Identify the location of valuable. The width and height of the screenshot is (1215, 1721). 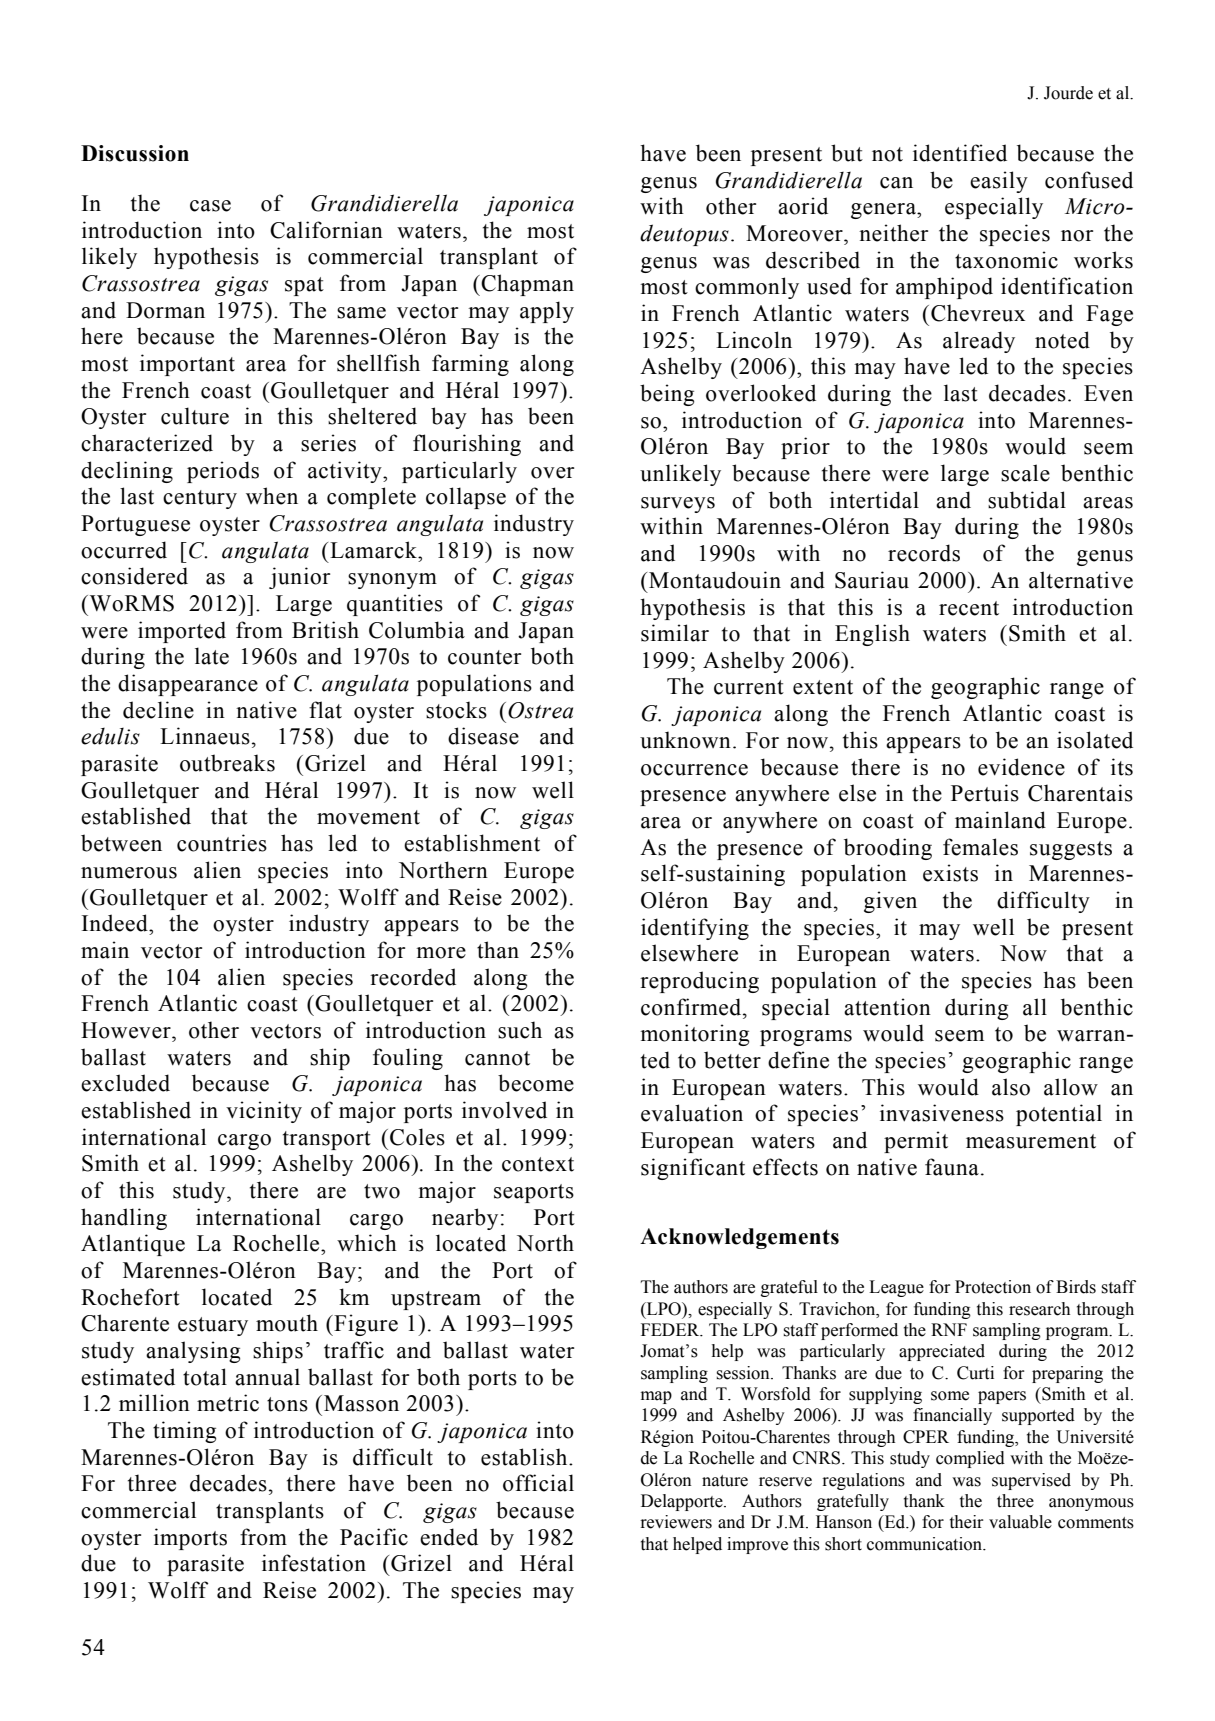
(1020, 1522).
